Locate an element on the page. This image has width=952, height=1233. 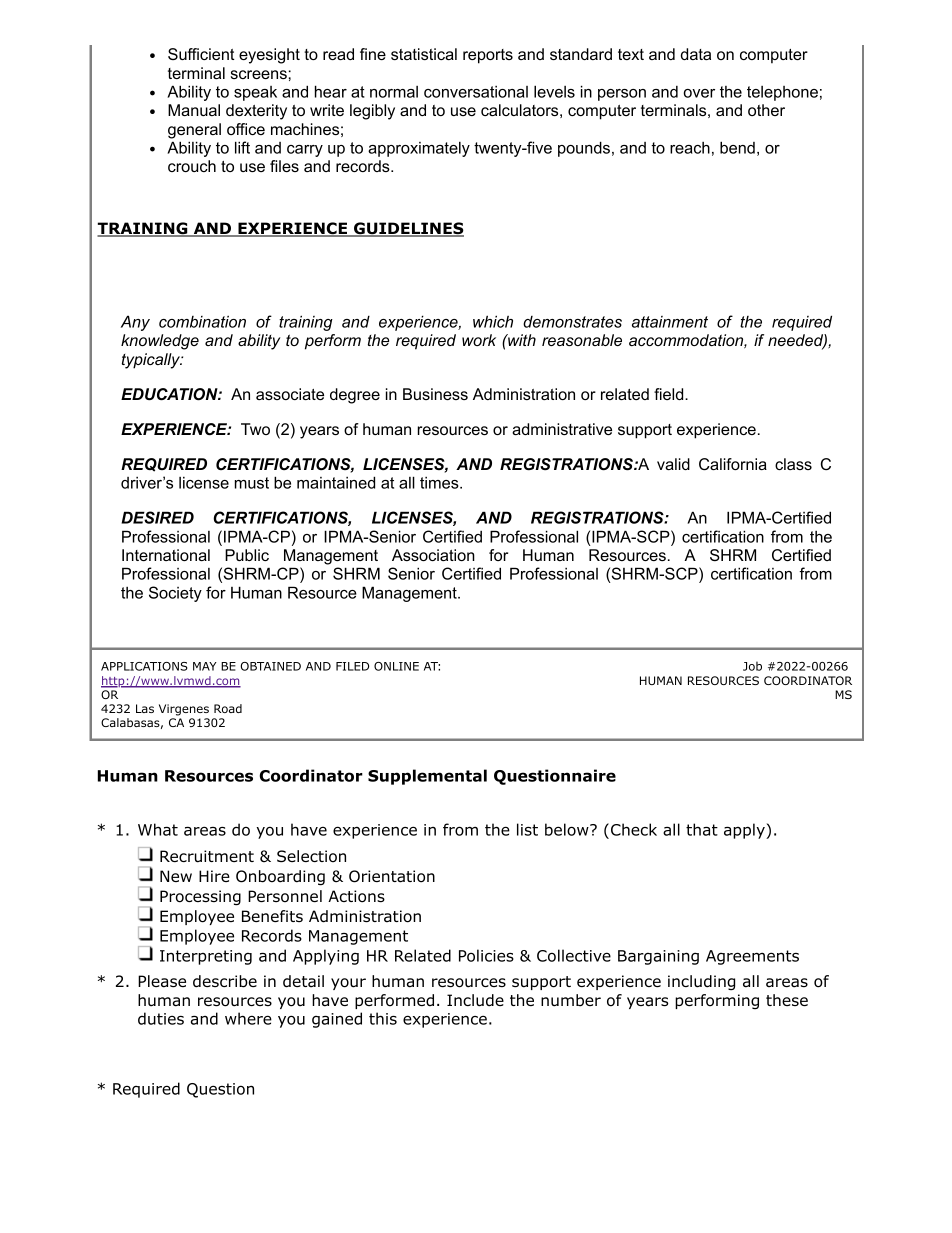
Road is located at coordinates (228, 708).
